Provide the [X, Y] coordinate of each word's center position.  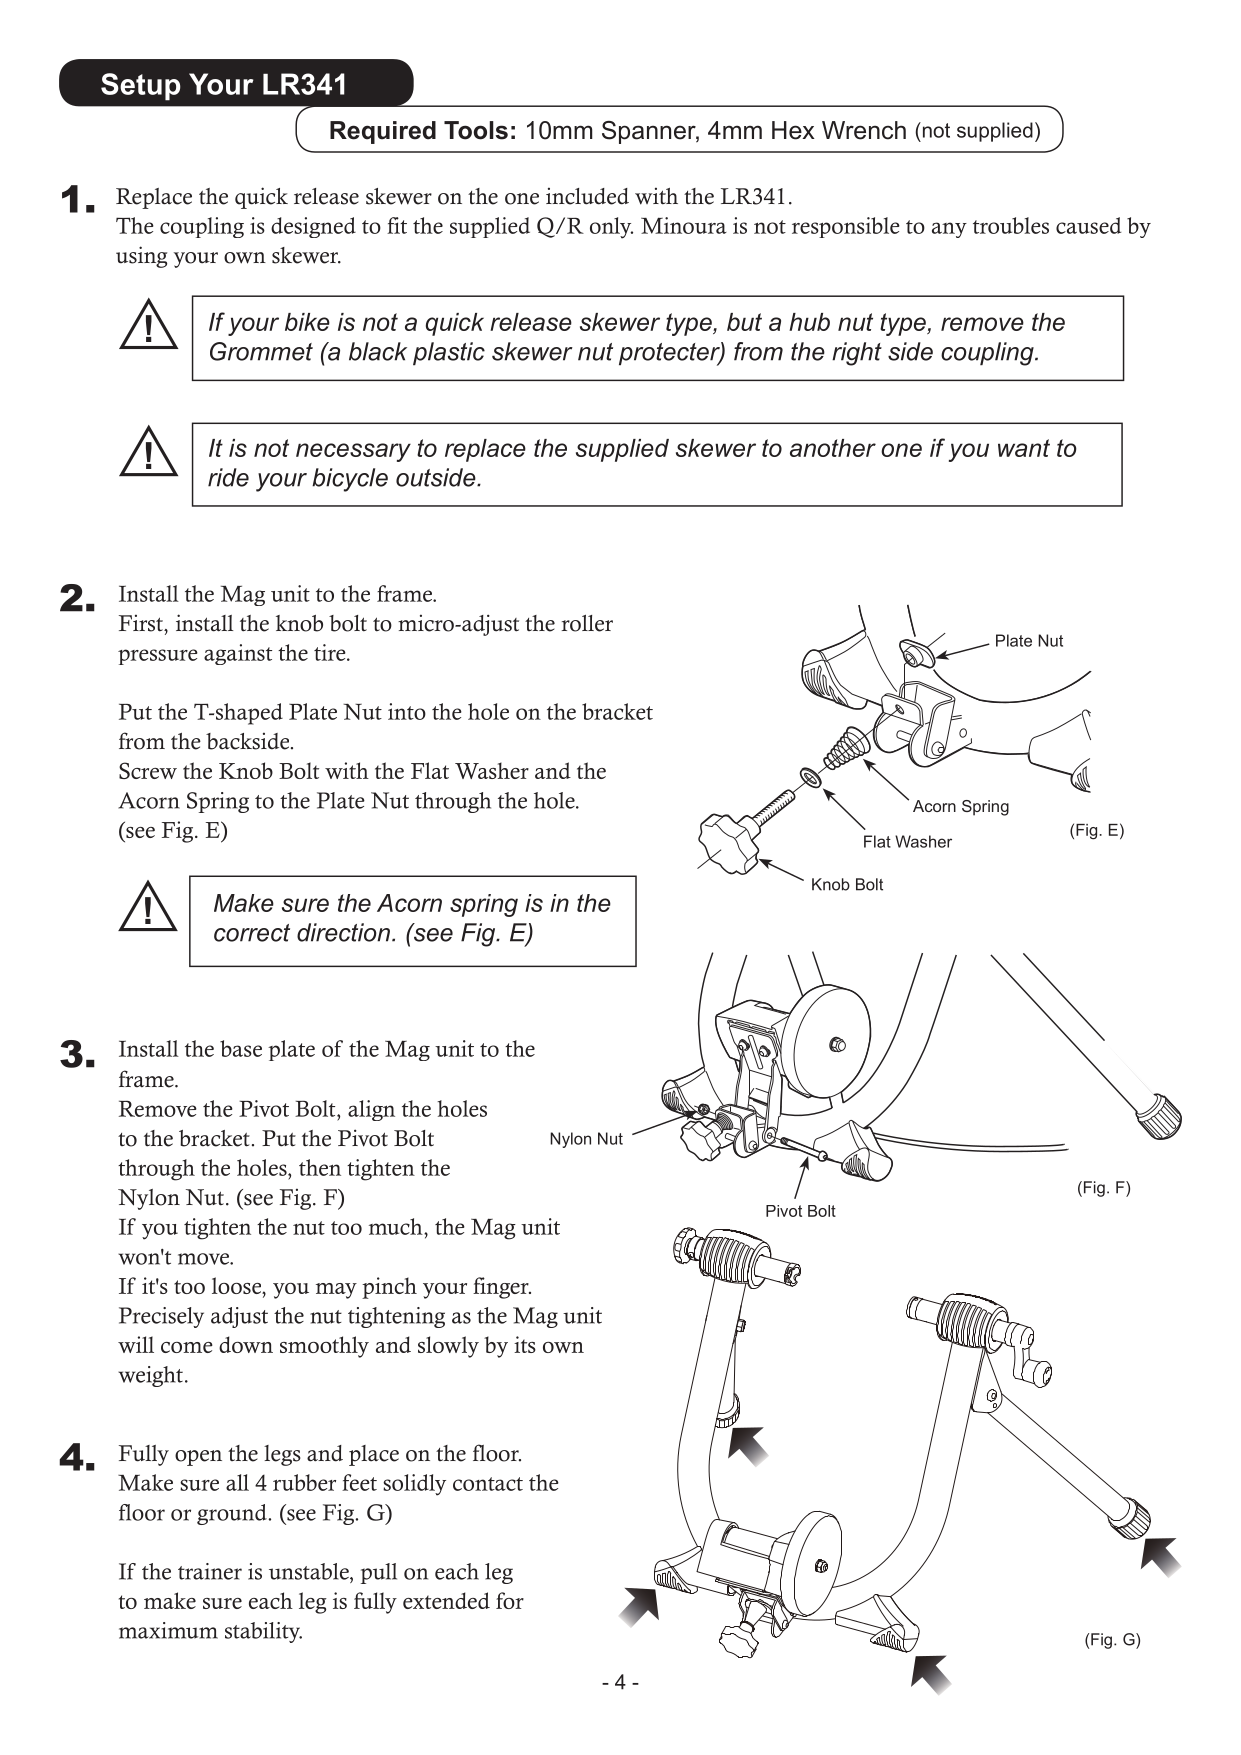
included [587, 196]
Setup [141, 87]
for [510, 1600]
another [833, 448]
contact [488, 1484]
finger [502, 1288]
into [407, 711]
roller [587, 623]
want [1024, 448]
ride [228, 477]
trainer [210, 1571]
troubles [1011, 225]
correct [252, 933]
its [525, 1344]
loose [238, 1285]
